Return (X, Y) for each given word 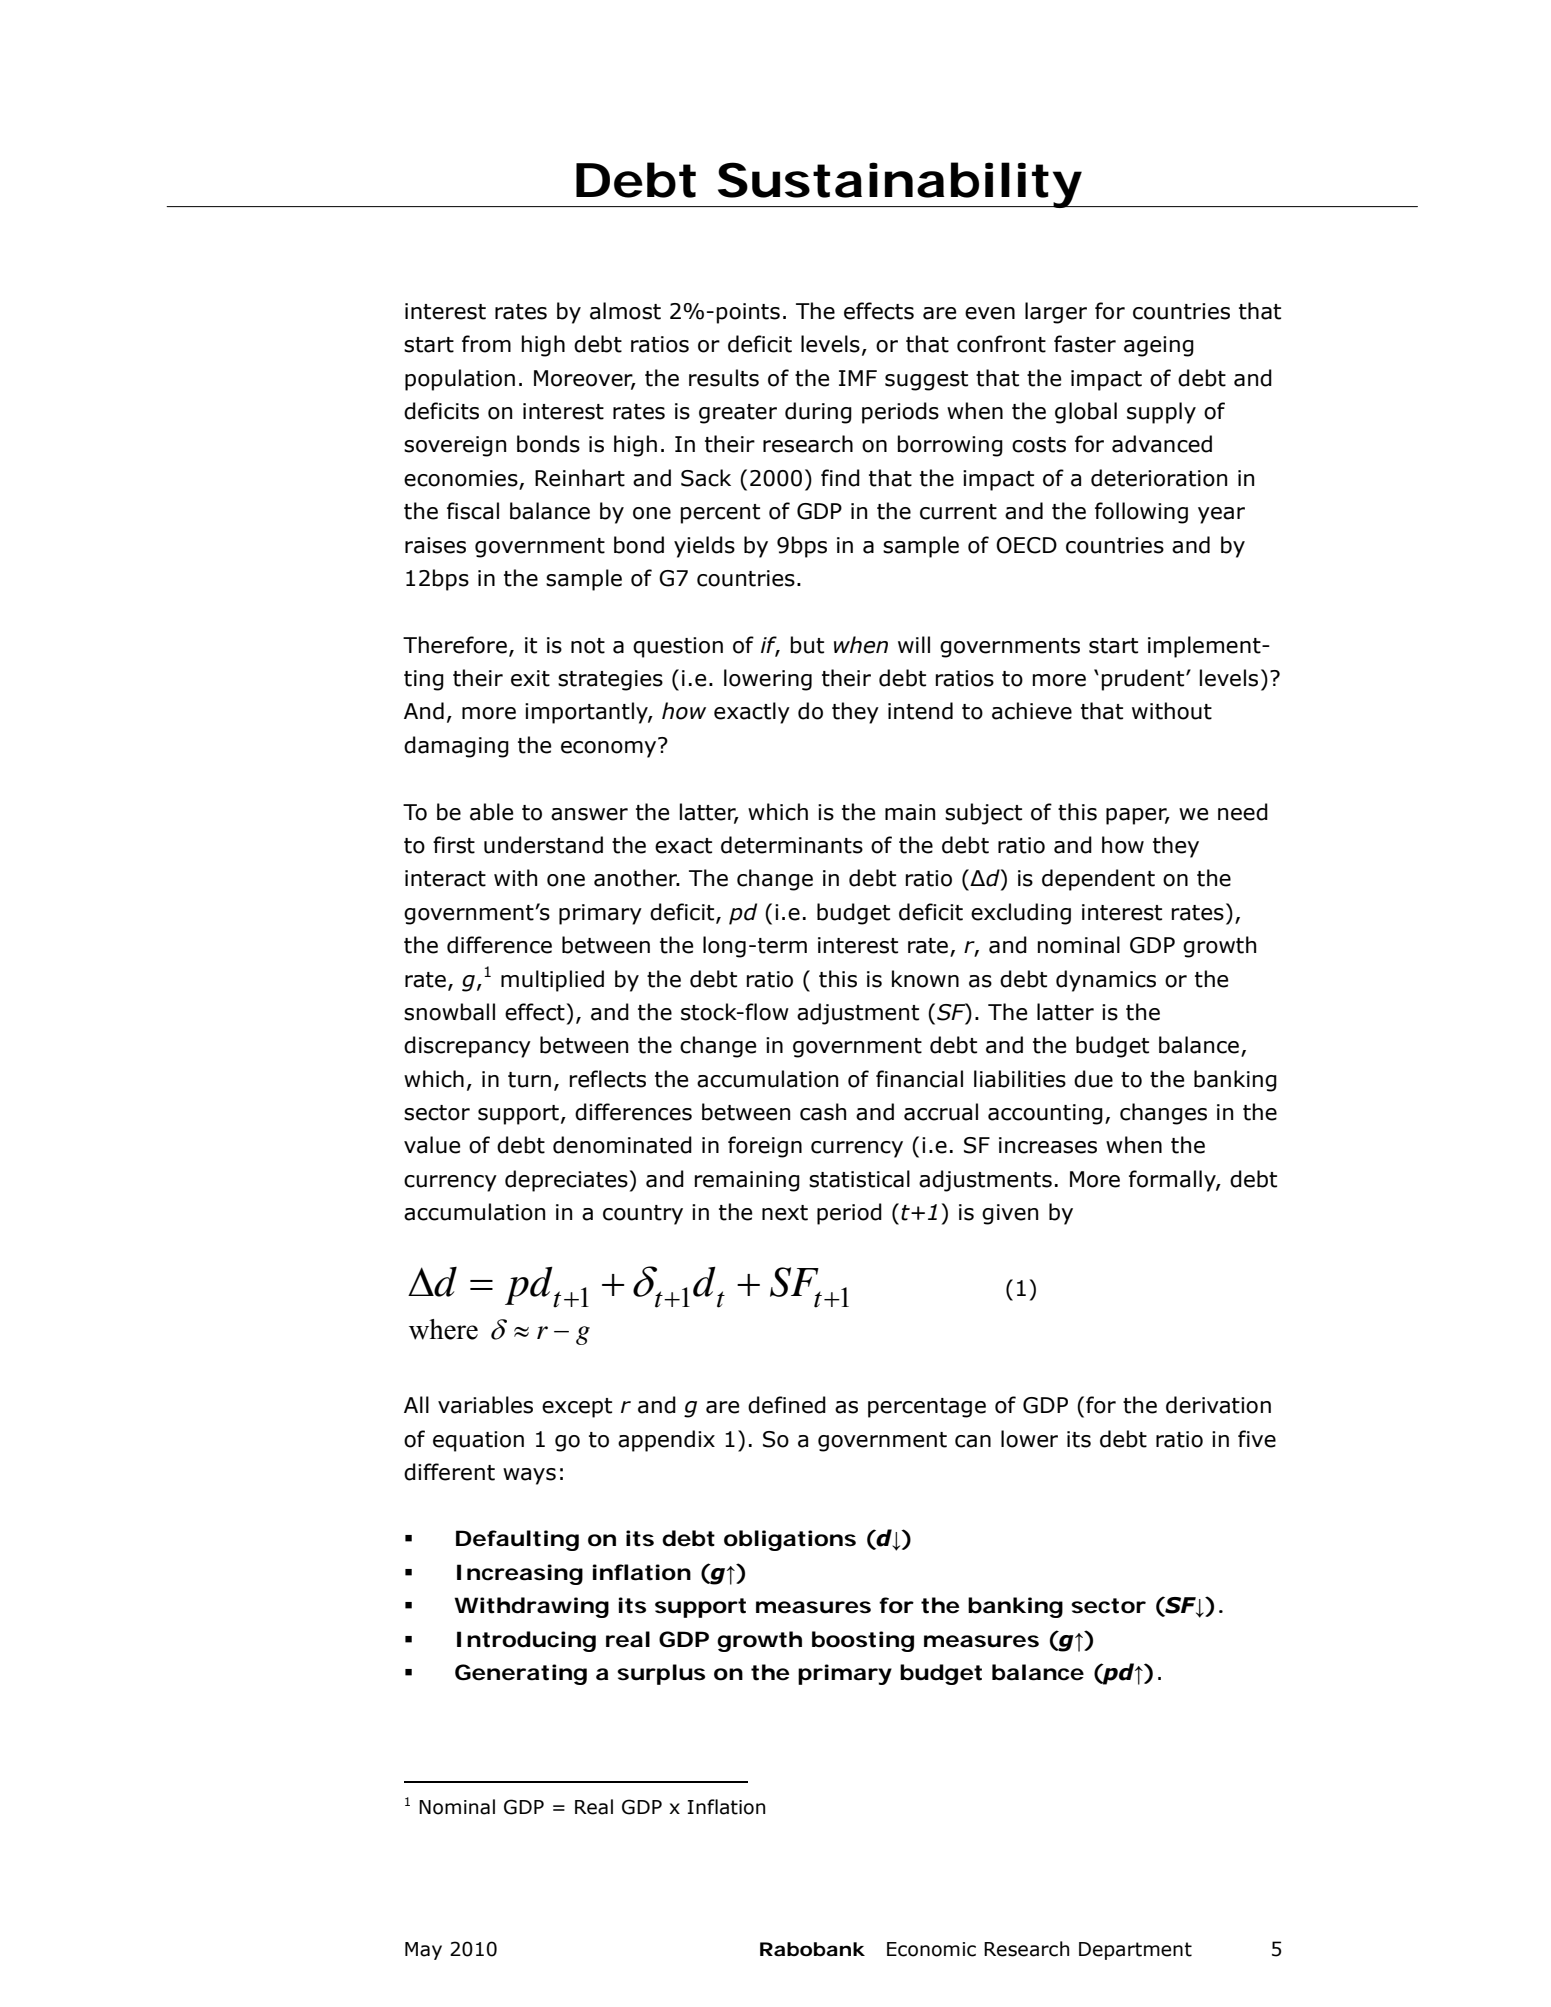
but (807, 645)
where (443, 1329)
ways (529, 1476)
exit (530, 678)
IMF (858, 378)
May (423, 1951)
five (1257, 1439)
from (486, 344)
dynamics (1106, 981)
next (785, 1213)
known (925, 979)
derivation (1218, 1405)
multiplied (552, 981)
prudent (1144, 680)
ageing (1159, 346)
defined (787, 1405)
